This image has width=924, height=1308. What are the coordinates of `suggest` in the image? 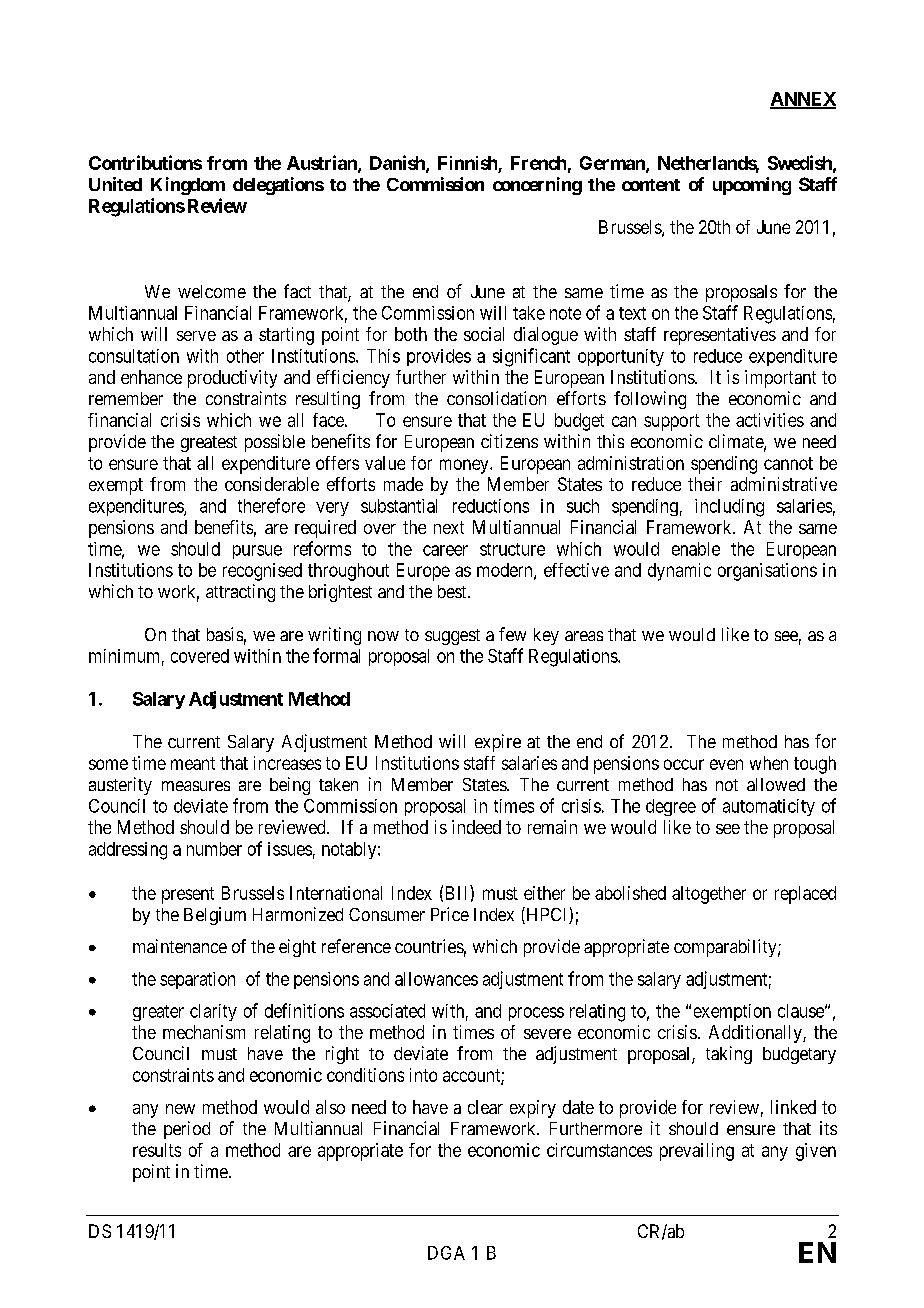 It's located at (452, 637).
